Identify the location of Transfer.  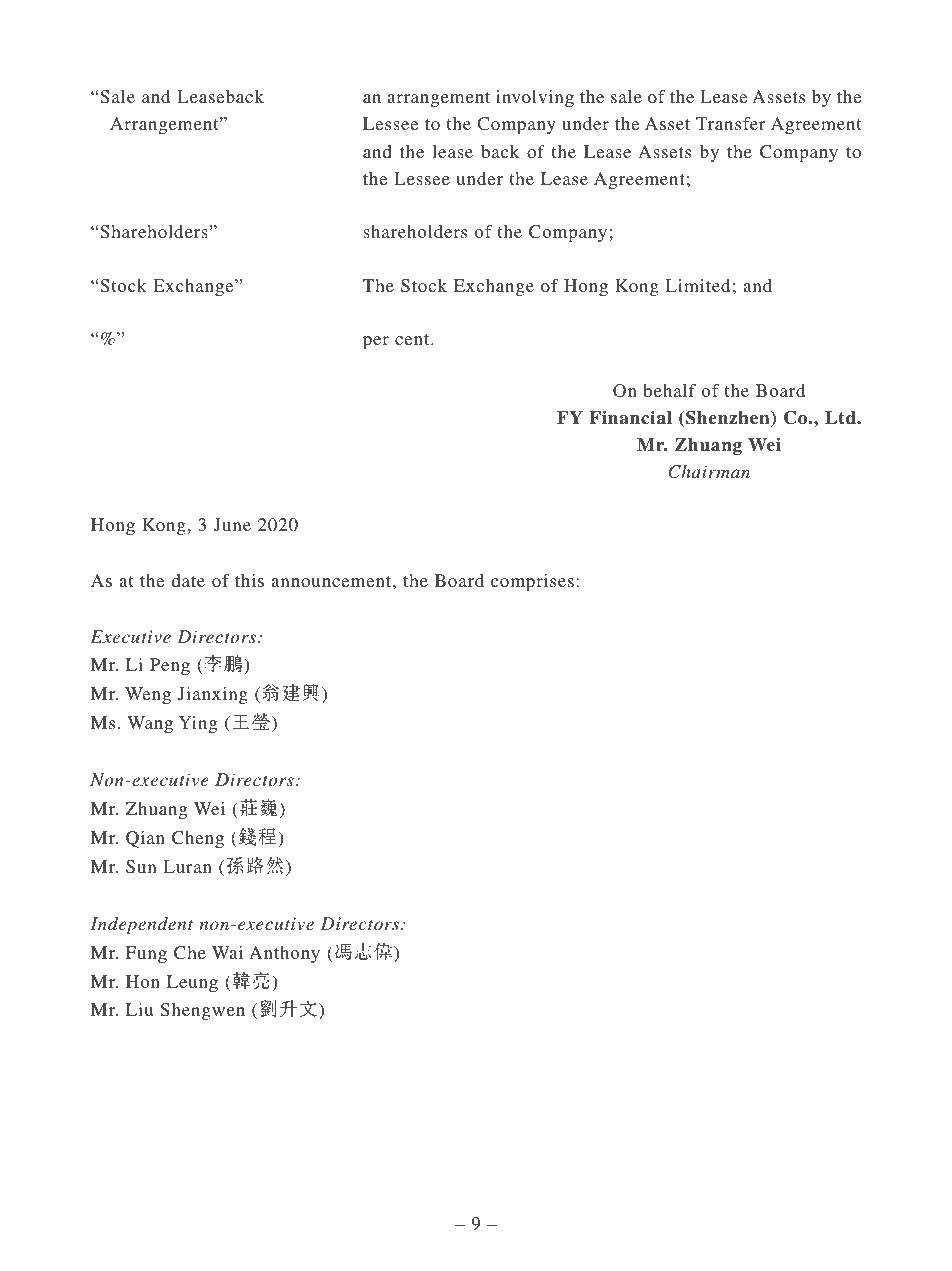
(731, 123).
